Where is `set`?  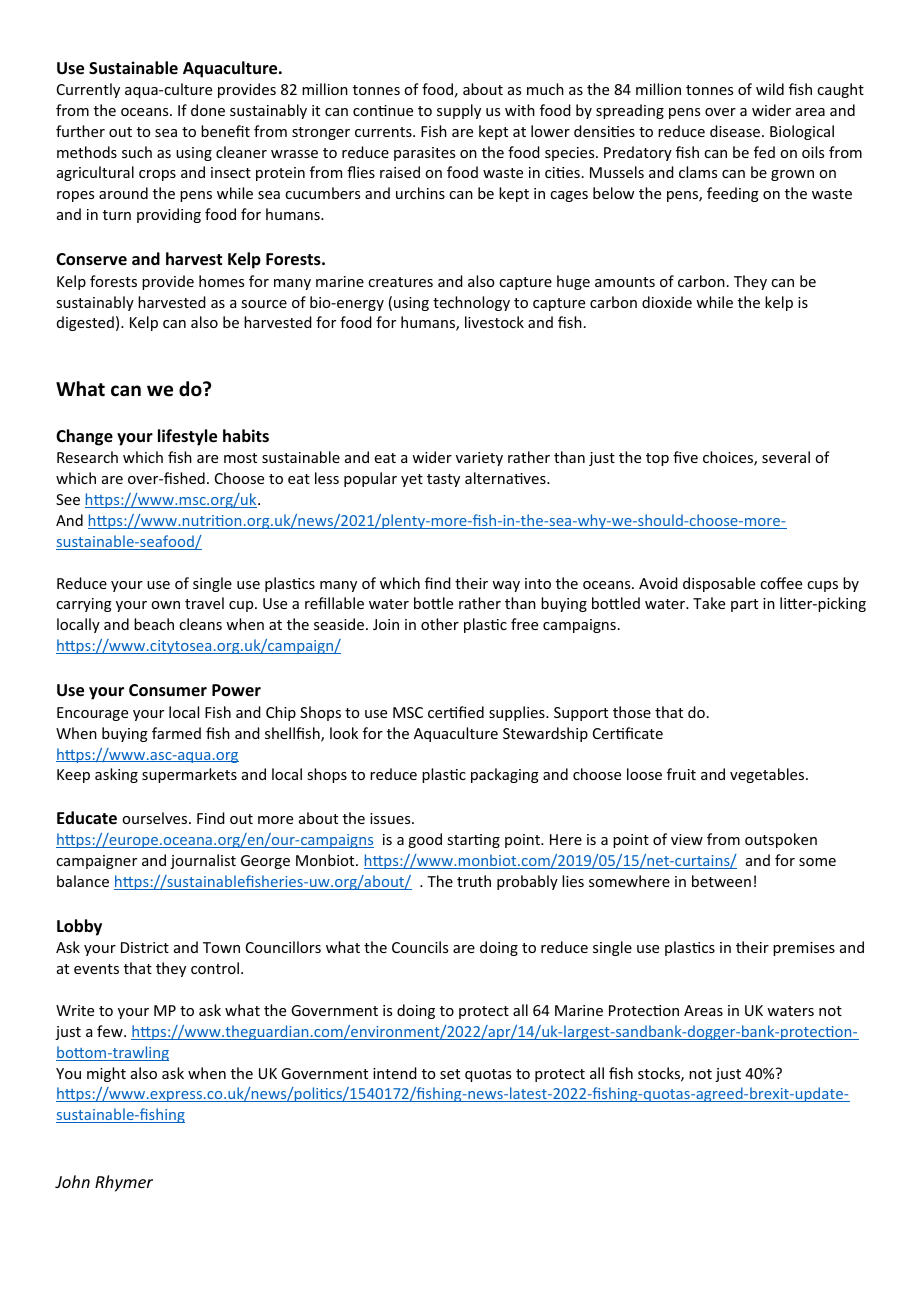 set is located at coordinates (450, 1074).
